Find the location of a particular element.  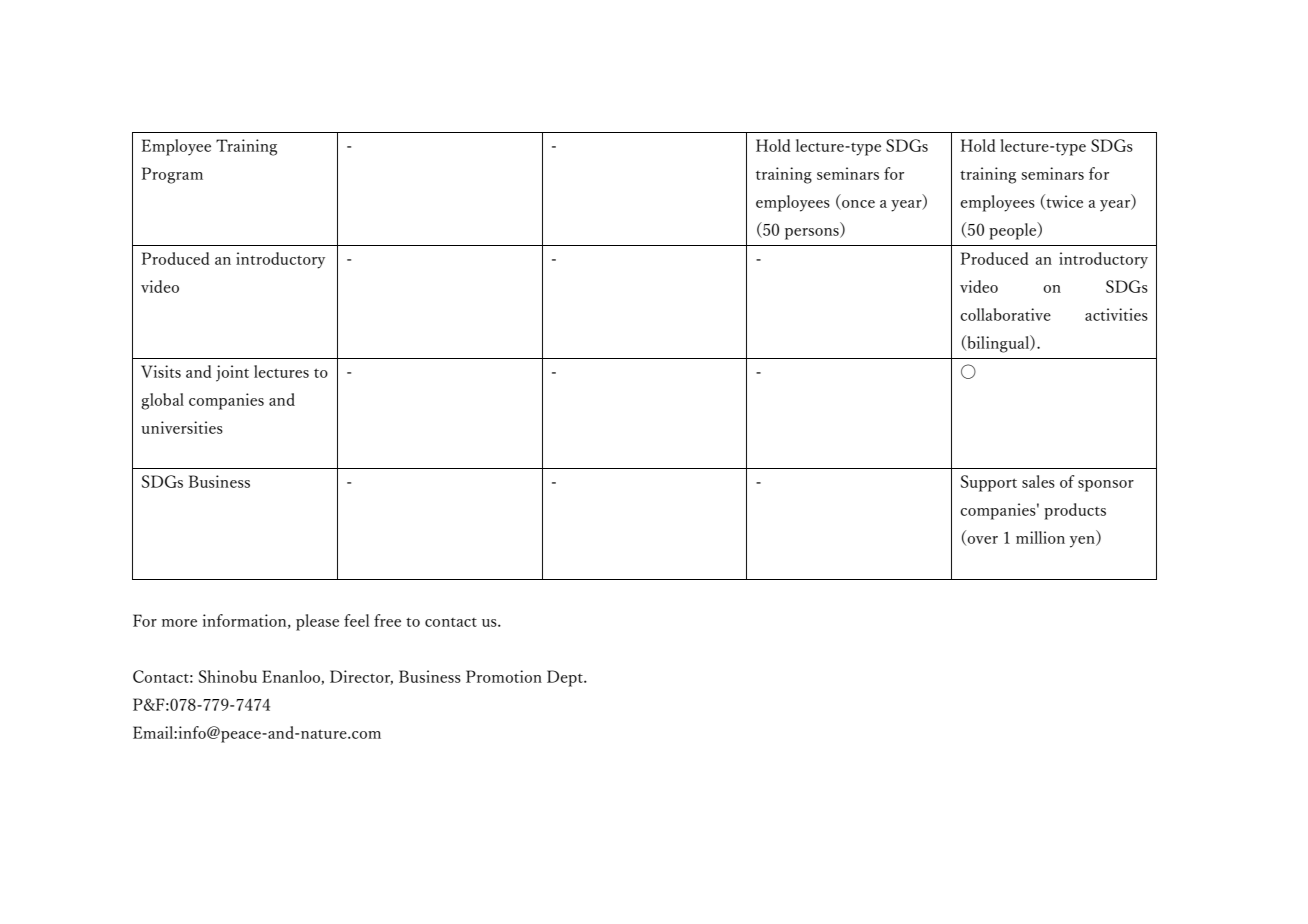

please is located at coordinates (317, 622).
